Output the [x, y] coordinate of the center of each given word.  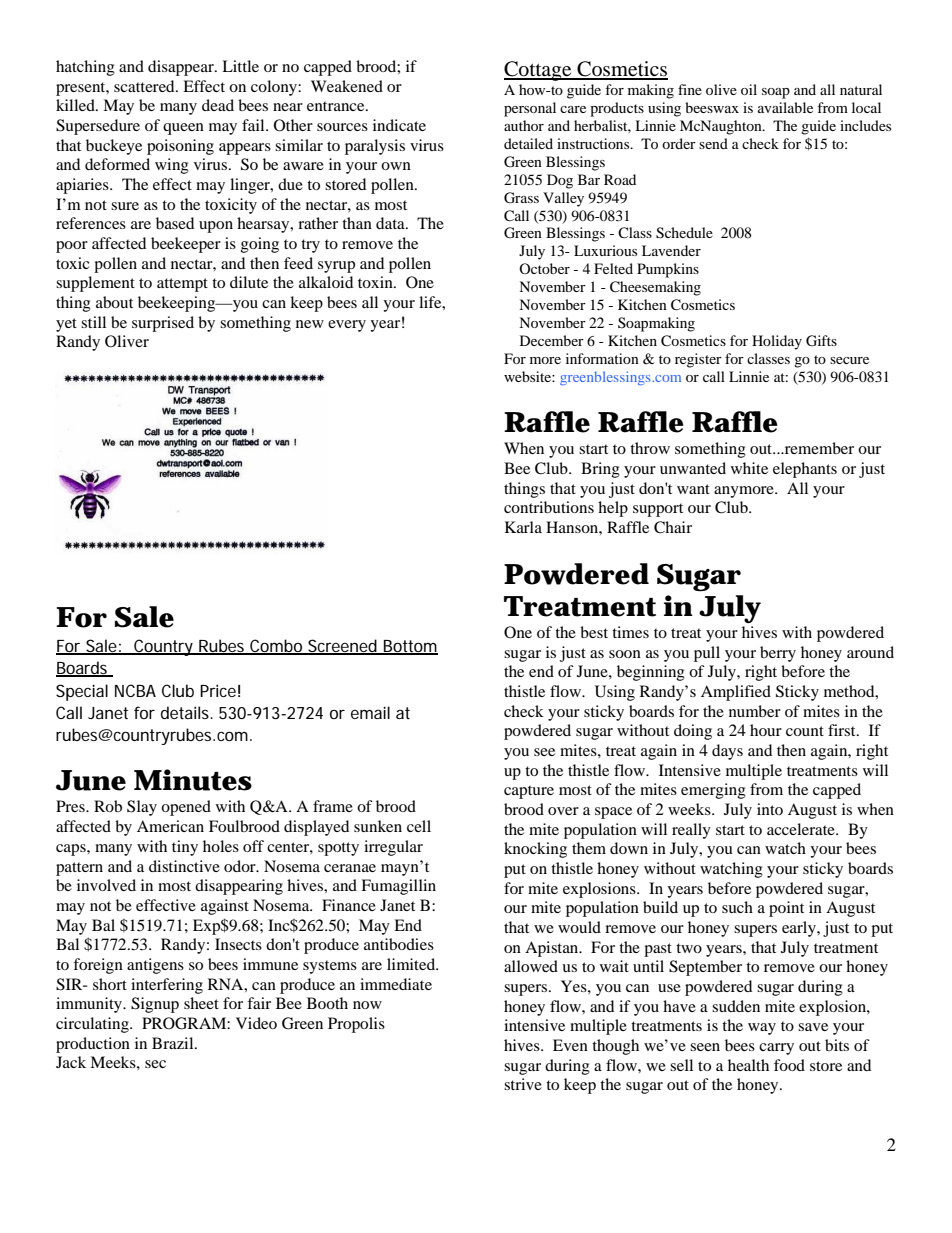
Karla [523, 527]
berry [778, 654]
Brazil [174, 1043]
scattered [145, 86]
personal [530, 109]
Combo [276, 646]
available [785, 107]
